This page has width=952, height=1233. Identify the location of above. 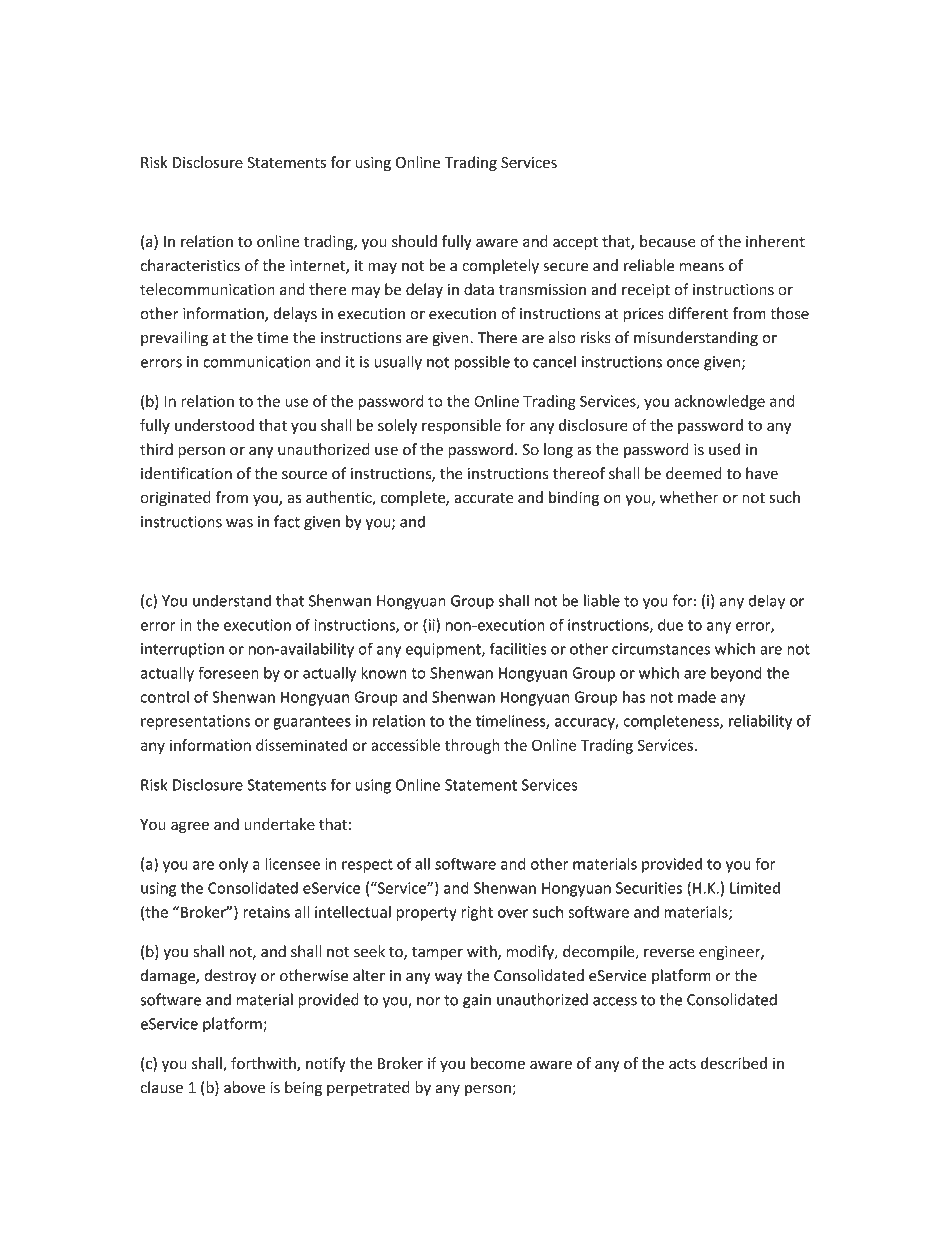
(244, 1087).
